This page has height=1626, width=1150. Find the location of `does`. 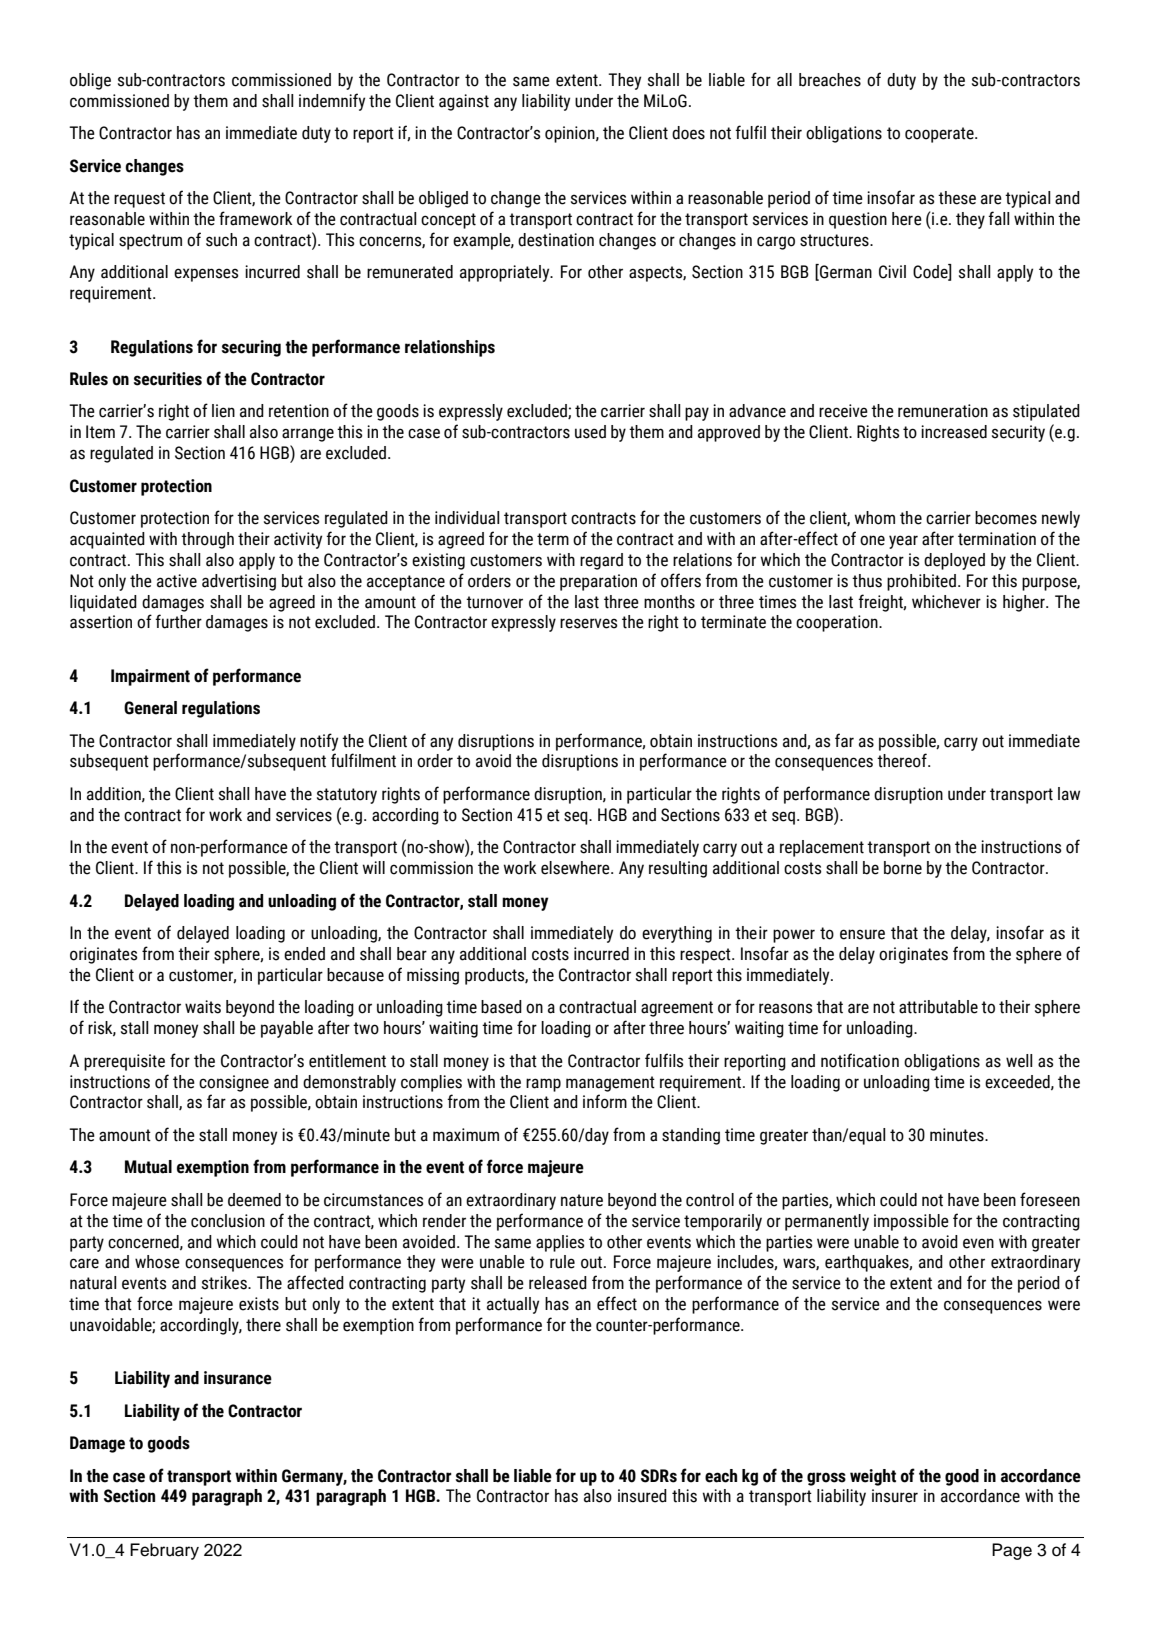

does is located at coordinates (688, 133).
